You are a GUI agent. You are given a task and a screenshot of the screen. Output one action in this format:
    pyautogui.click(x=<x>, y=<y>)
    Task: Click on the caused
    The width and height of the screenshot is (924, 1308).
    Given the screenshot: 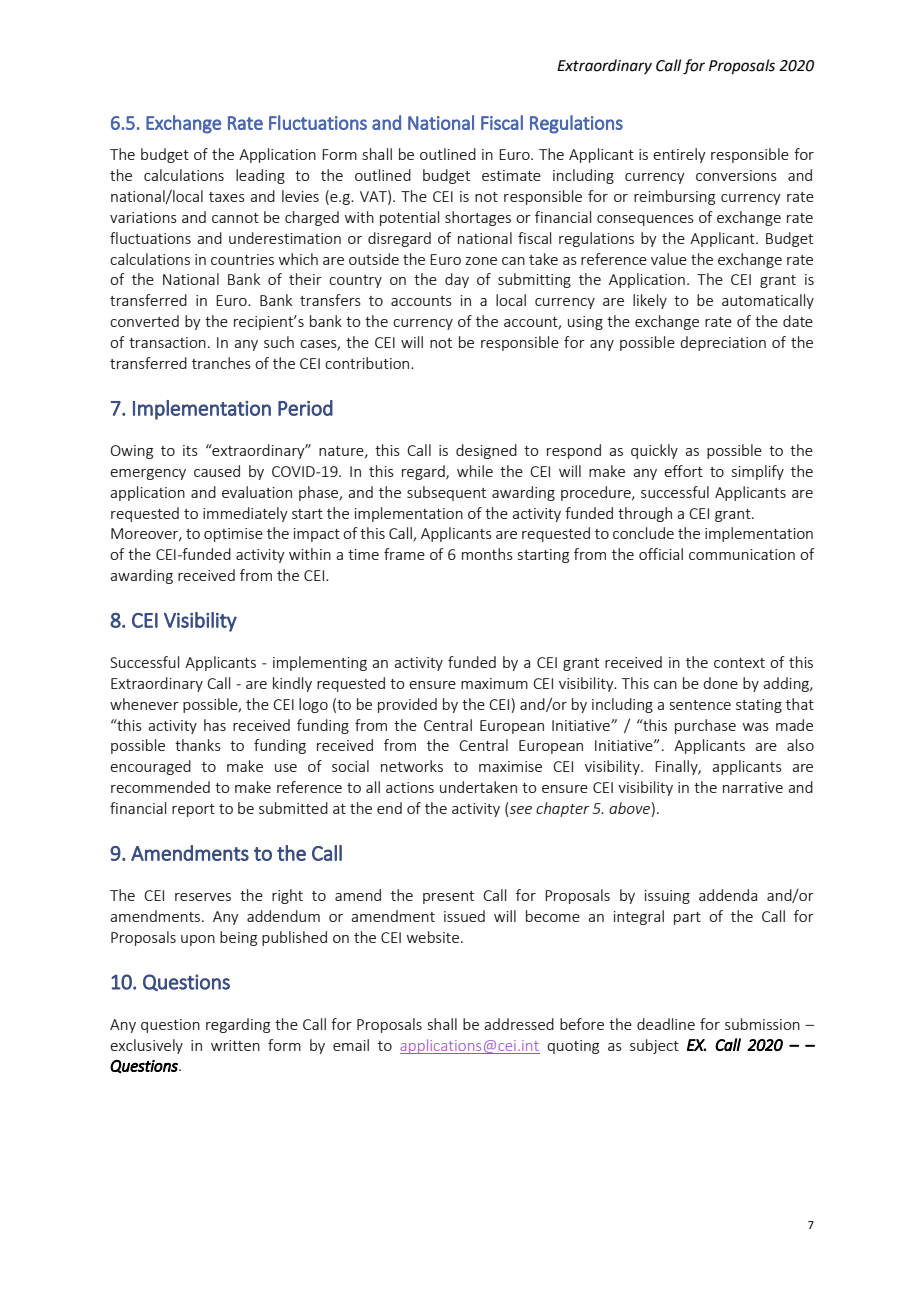 What is the action you would take?
    pyautogui.click(x=217, y=471)
